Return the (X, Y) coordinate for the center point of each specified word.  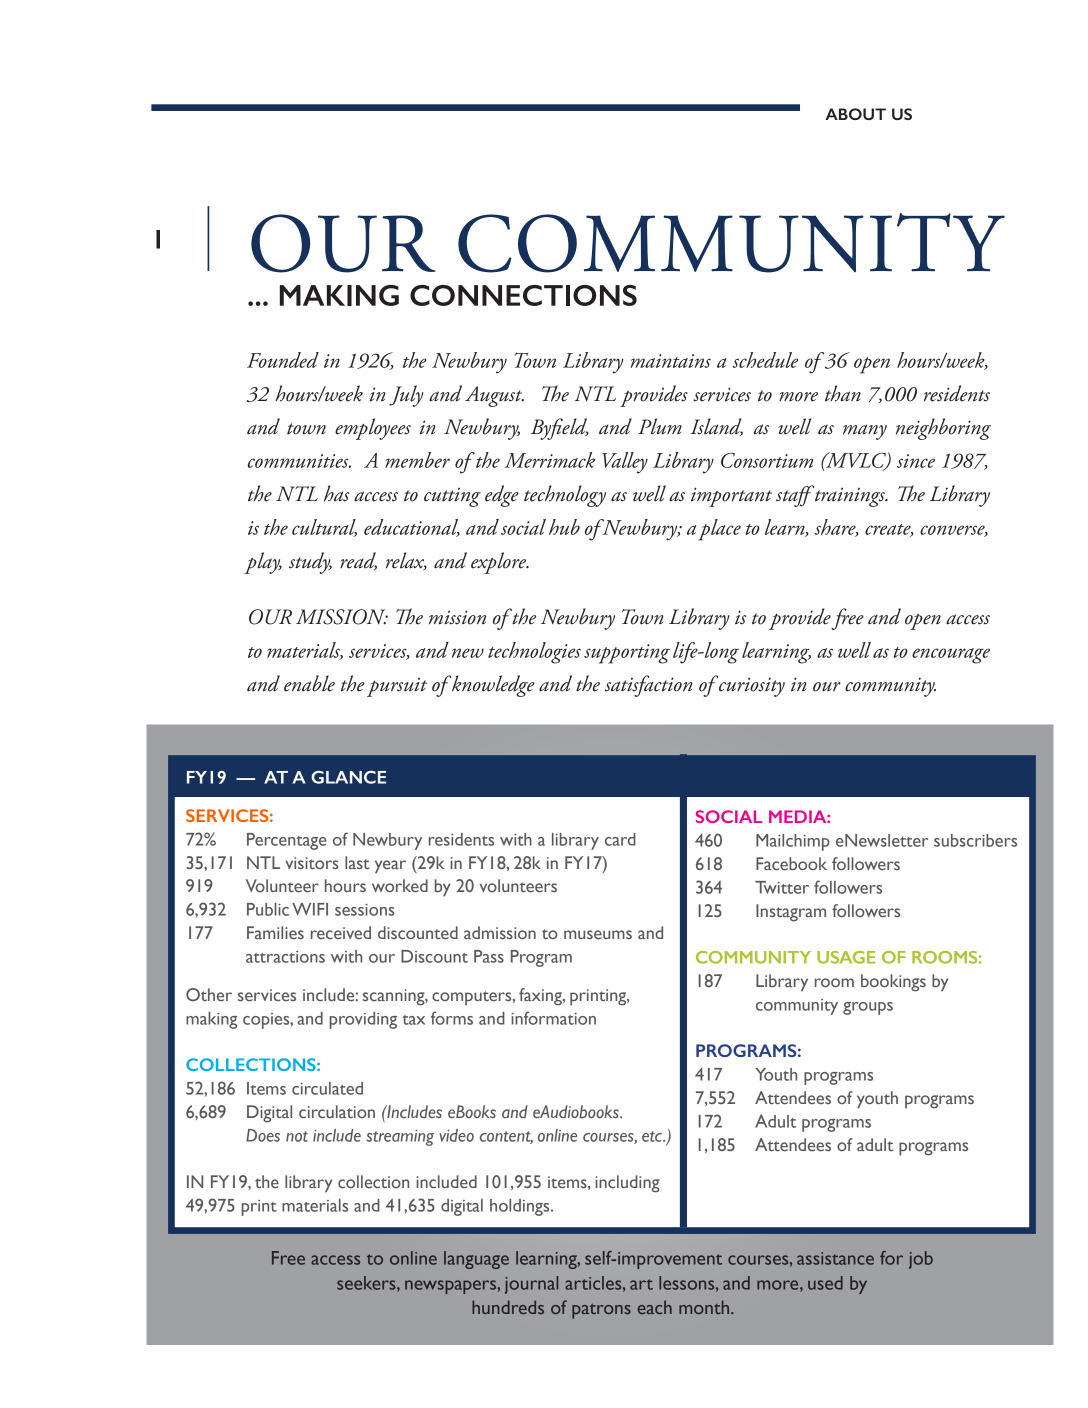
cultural (324, 528)
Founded (283, 360)
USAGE (846, 957)
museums (598, 935)
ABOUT (855, 114)
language (476, 1260)
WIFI (310, 909)
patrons (601, 1311)
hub (564, 527)
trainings (850, 496)
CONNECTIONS (523, 295)
